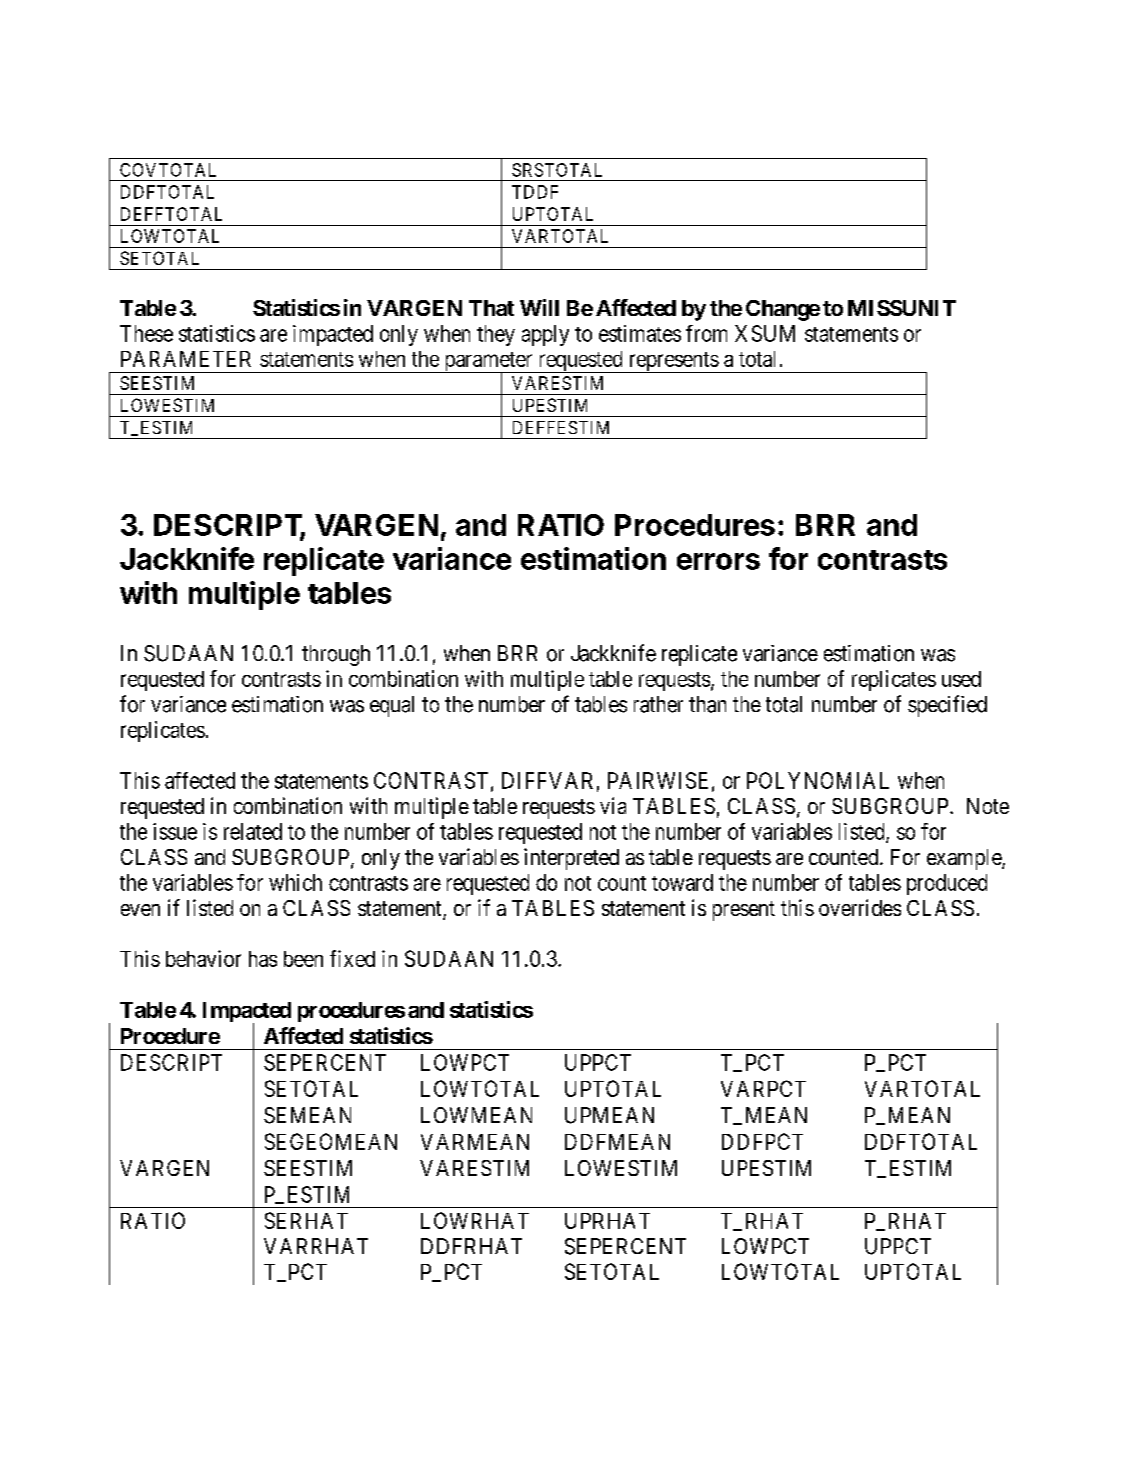 The width and height of the screenshot is (1129, 1461). Describe the element at coordinates (682, 882) in the screenshot. I see `toward` at that location.
